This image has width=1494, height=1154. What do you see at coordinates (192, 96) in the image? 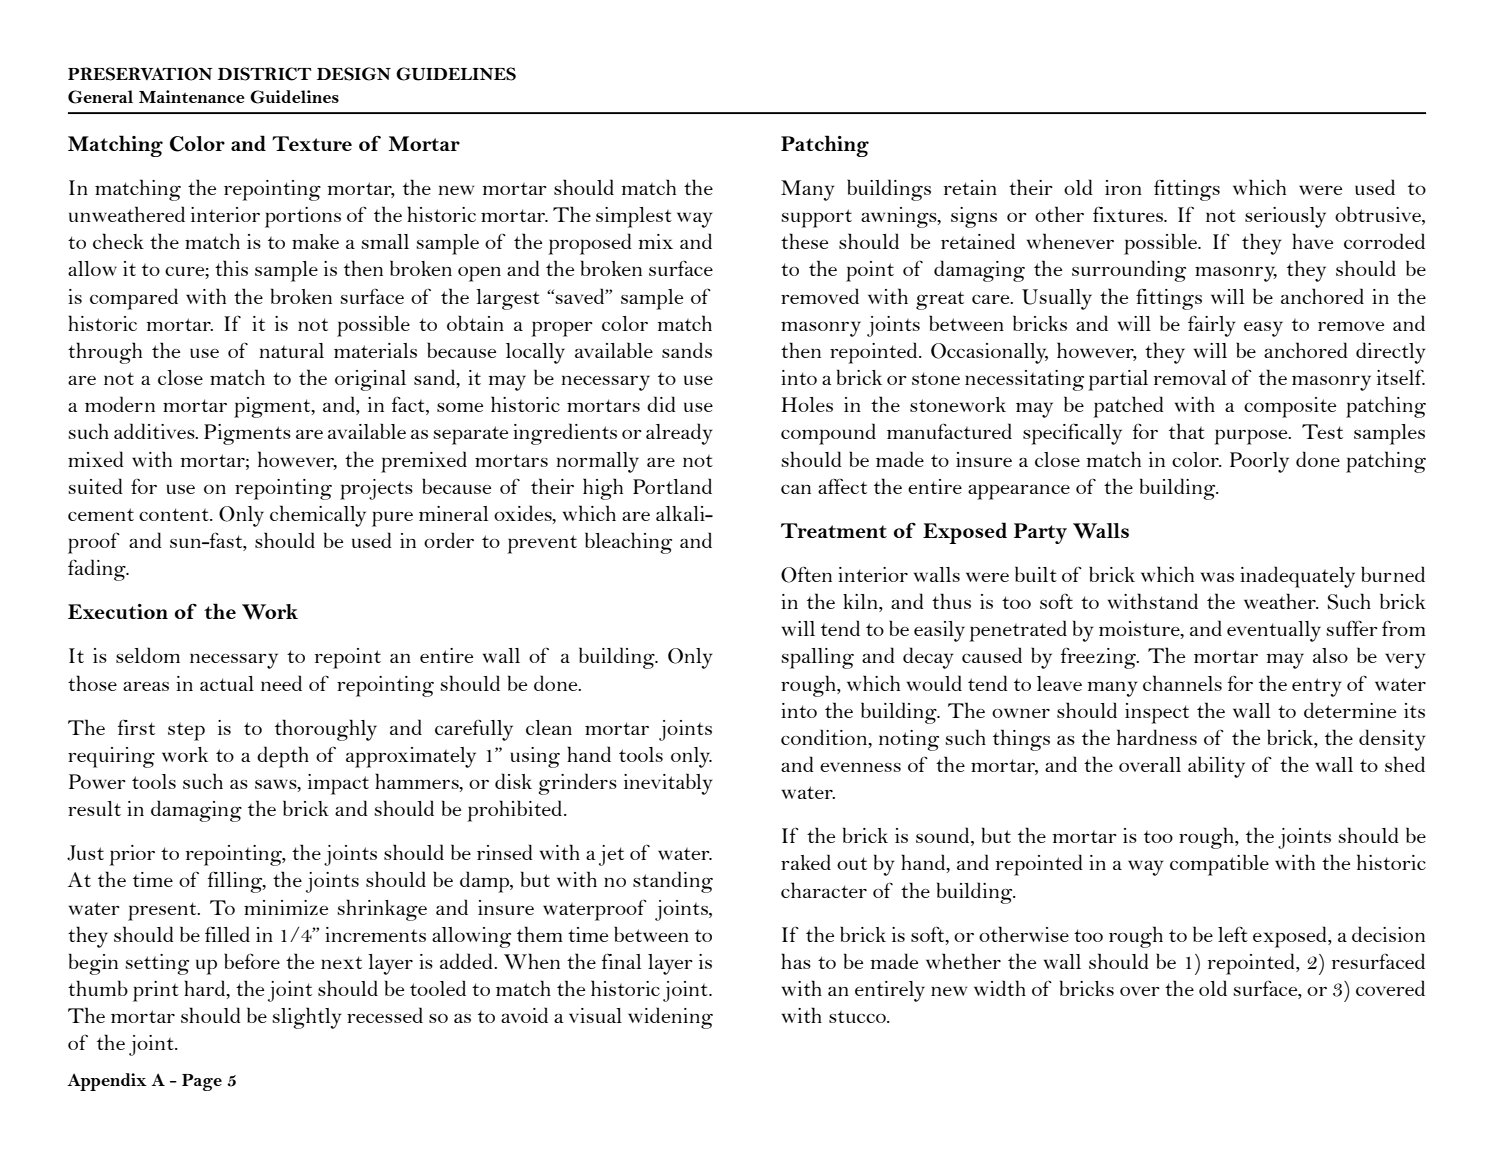
I see `Maintenance` at bounding box center [192, 96].
